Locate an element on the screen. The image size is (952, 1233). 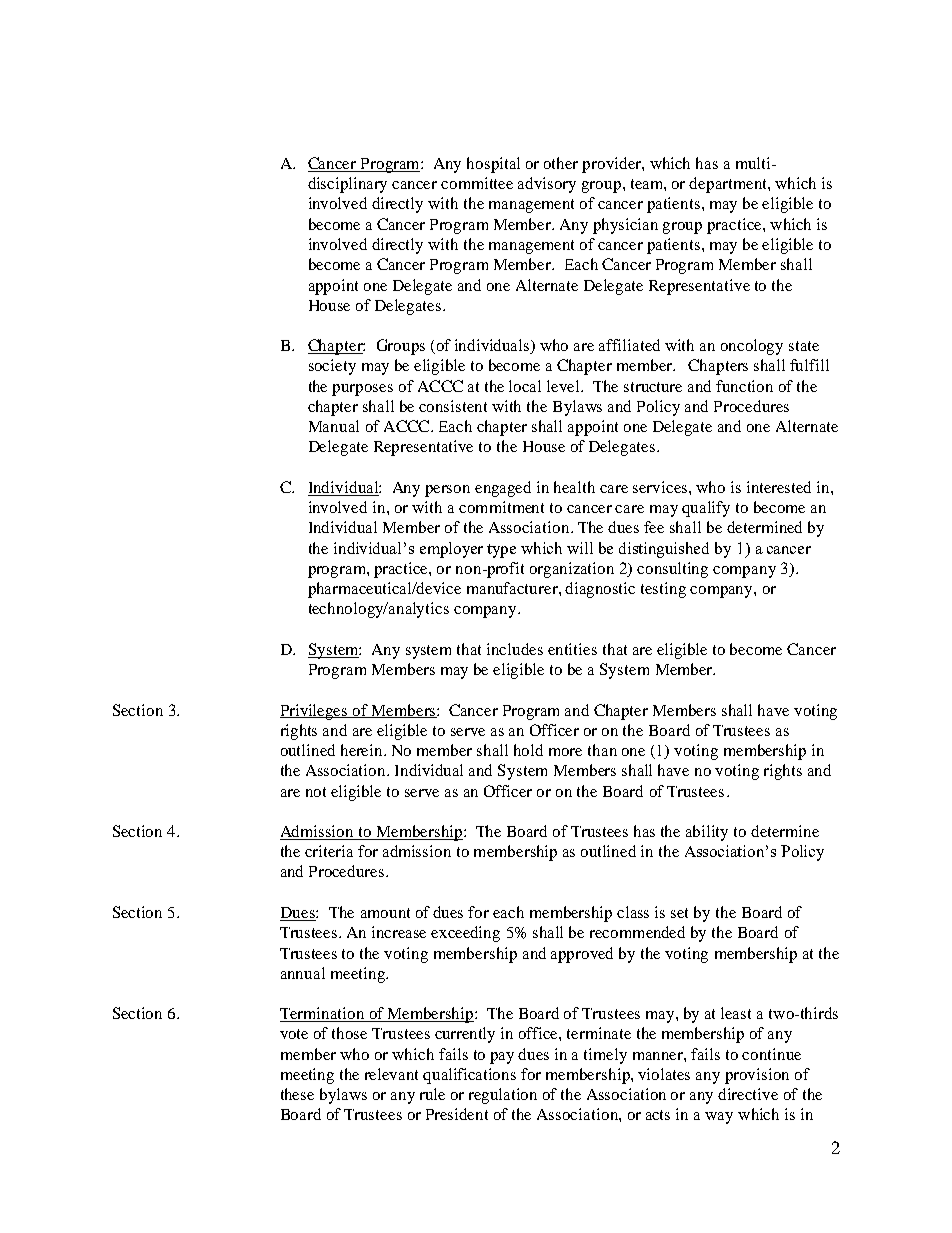
will is located at coordinates (580, 548).
